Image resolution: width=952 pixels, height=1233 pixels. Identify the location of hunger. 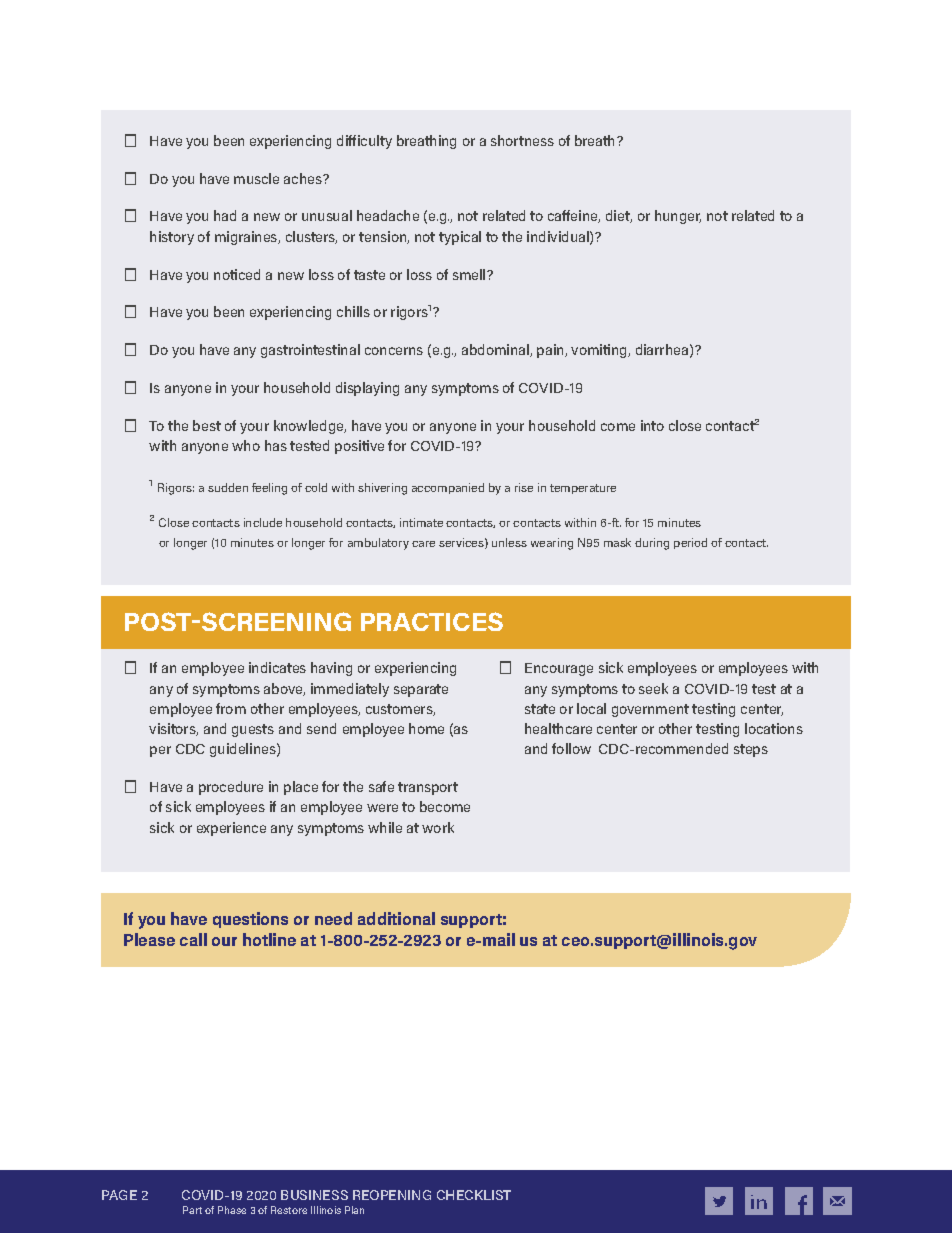
(678, 217).
